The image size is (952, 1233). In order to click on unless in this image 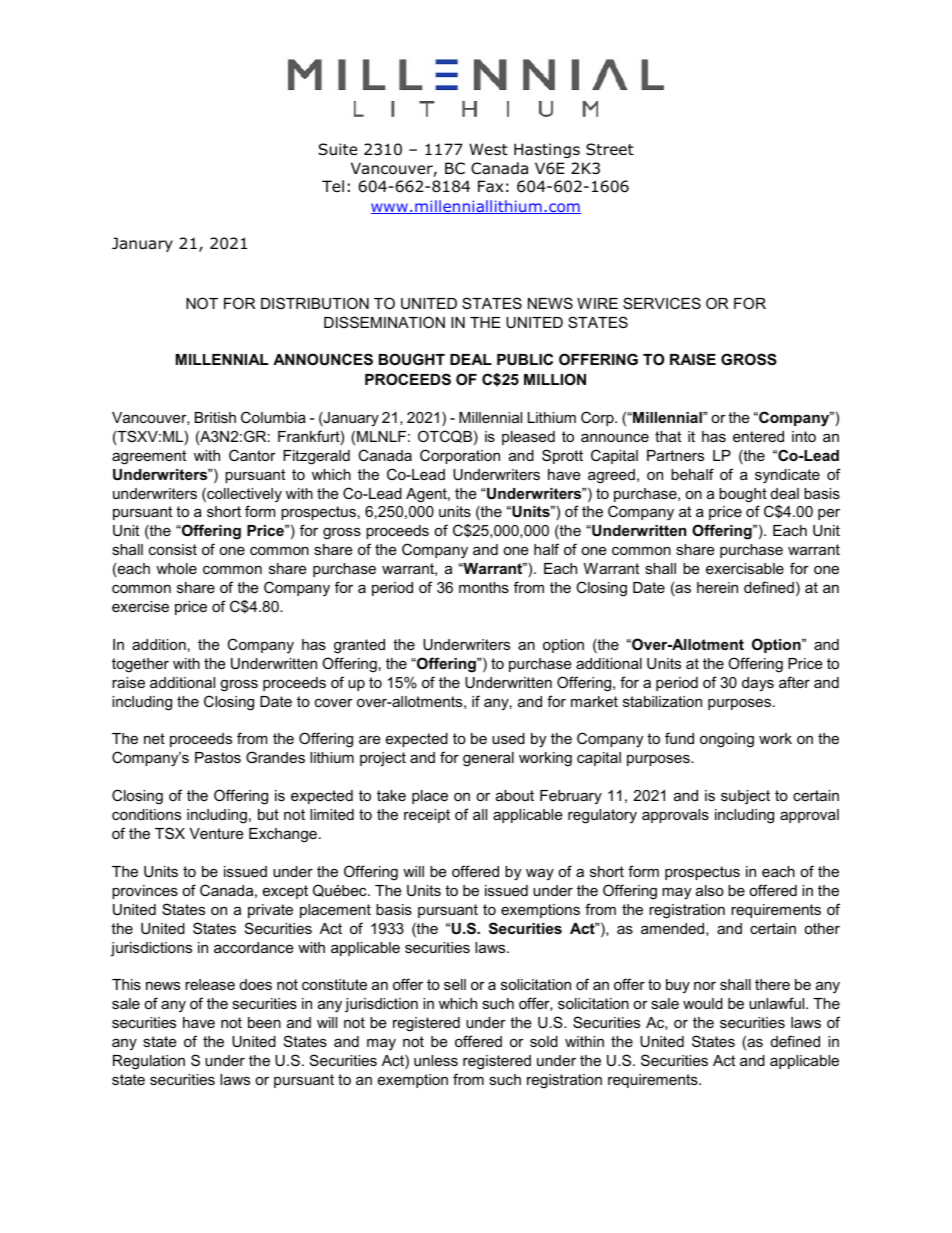, I will do `click(436, 1060)`.
